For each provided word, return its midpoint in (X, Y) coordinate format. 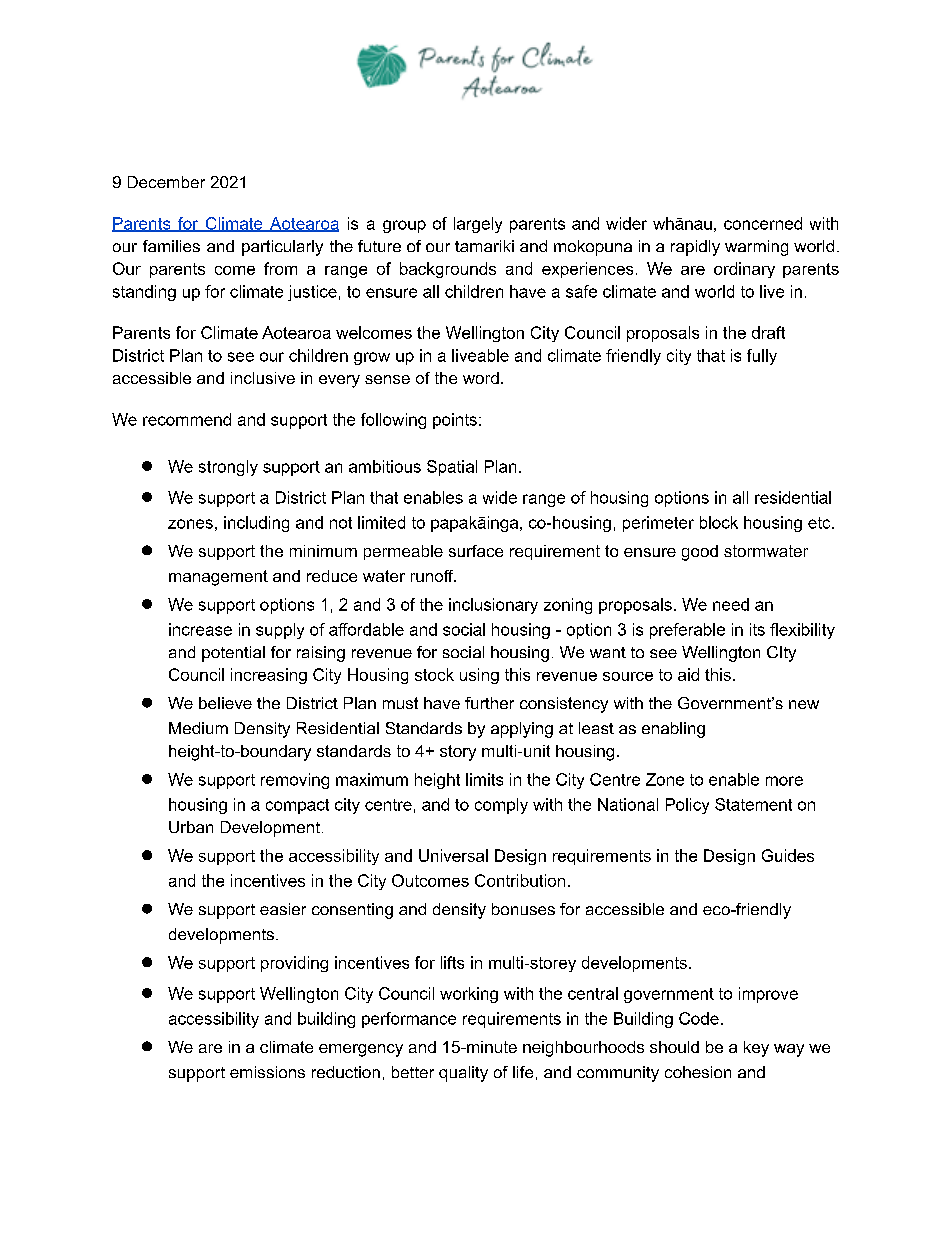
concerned (763, 223)
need (731, 604)
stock (434, 674)
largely (478, 225)
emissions (267, 1072)
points (455, 421)
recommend (187, 419)
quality (463, 1074)
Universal (453, 855)
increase (200, 629)
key (756, 1049)
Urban (191, 827)
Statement (753, 804)
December (166, 182)
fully (762, 357)
